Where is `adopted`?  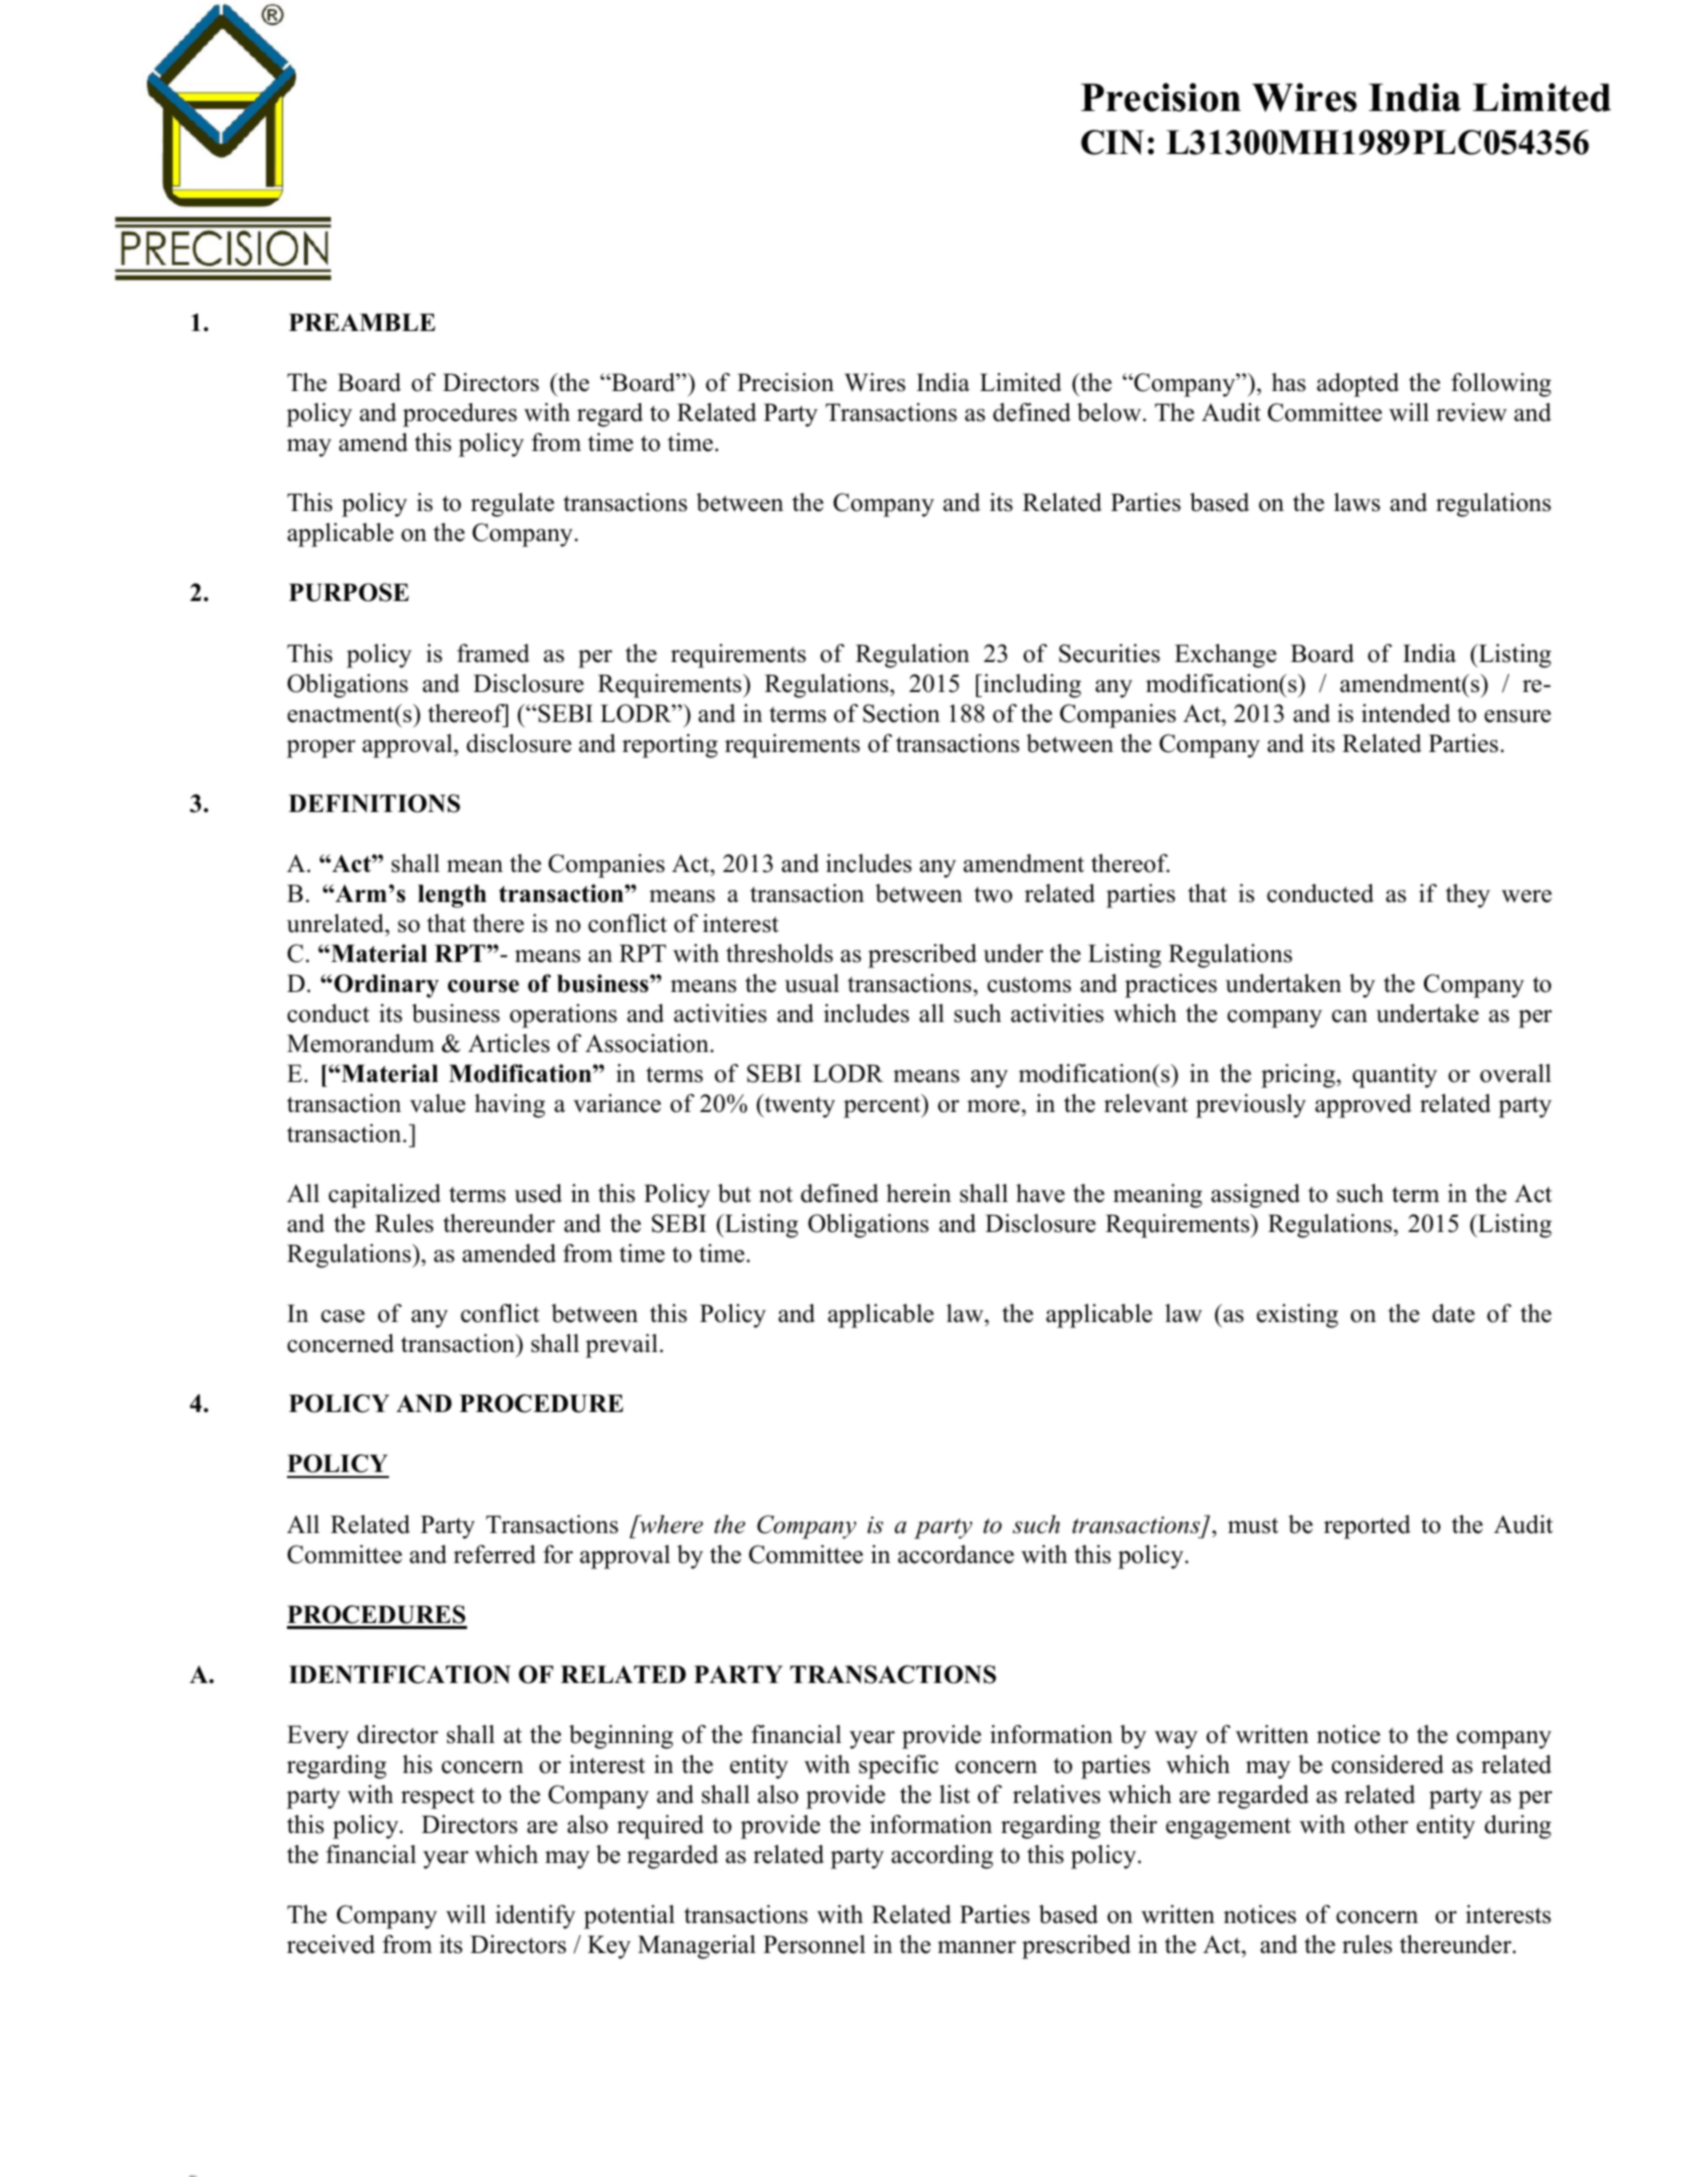 adopted is located at coordinates (1358, 385).
